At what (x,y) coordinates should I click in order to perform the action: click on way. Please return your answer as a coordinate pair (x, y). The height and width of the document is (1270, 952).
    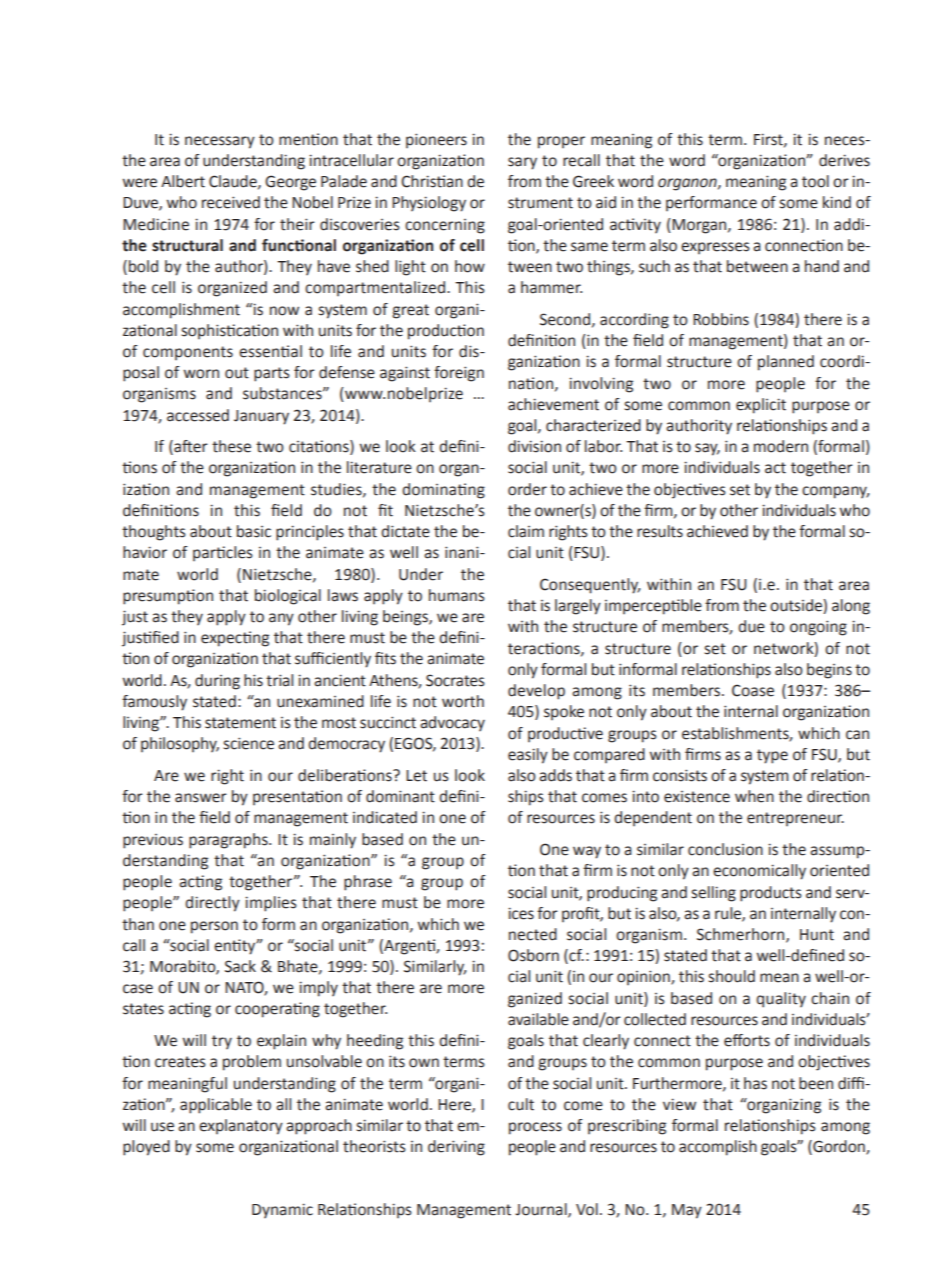
    Looking at the image, I should click on (587, 852).
